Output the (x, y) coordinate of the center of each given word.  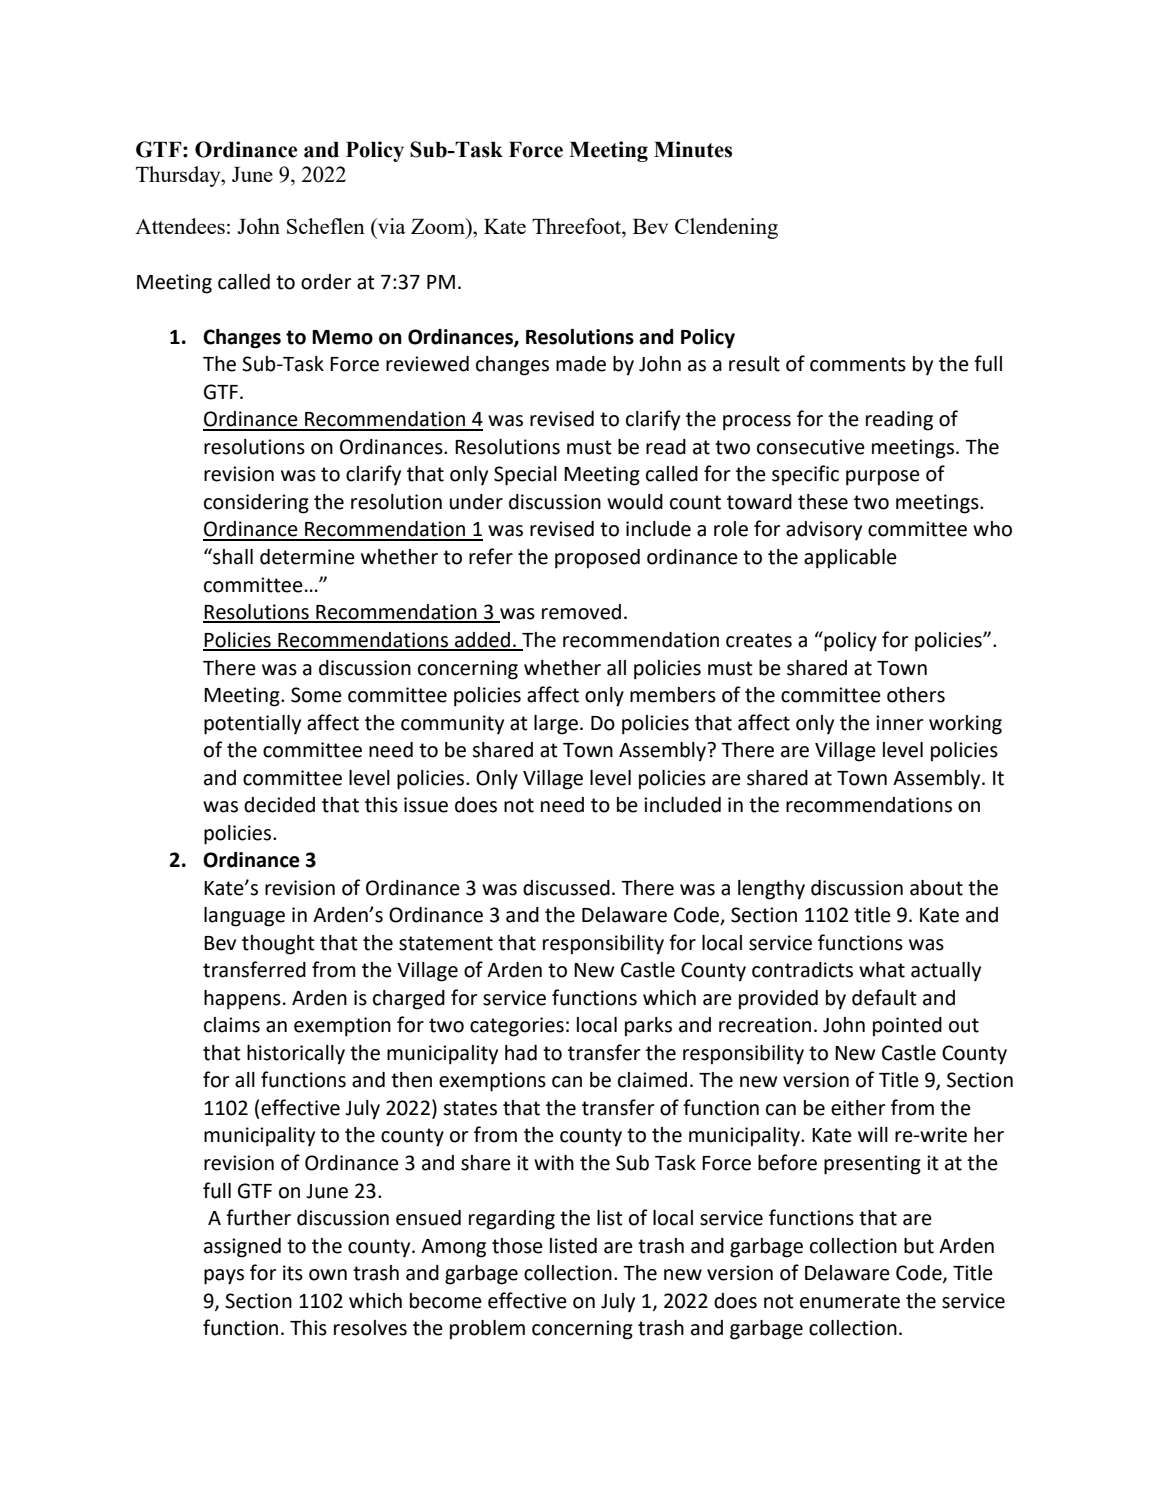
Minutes (693, 149)
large (556, 725)
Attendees (180, 226)
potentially (252, 725)
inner (900, 723)
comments (858, 364)
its (293, 1273)
